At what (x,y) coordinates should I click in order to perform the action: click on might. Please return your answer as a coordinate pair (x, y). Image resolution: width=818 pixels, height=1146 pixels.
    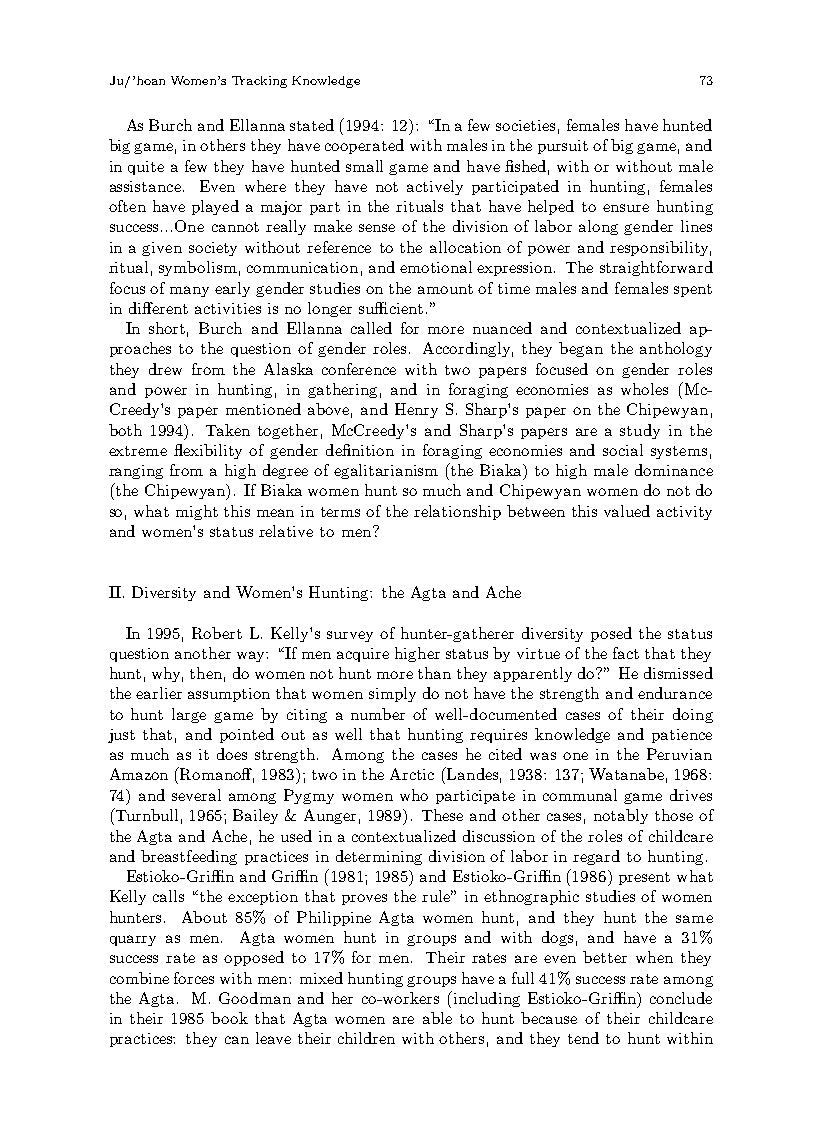
    Looking at the image, I should click on (197, 512).
